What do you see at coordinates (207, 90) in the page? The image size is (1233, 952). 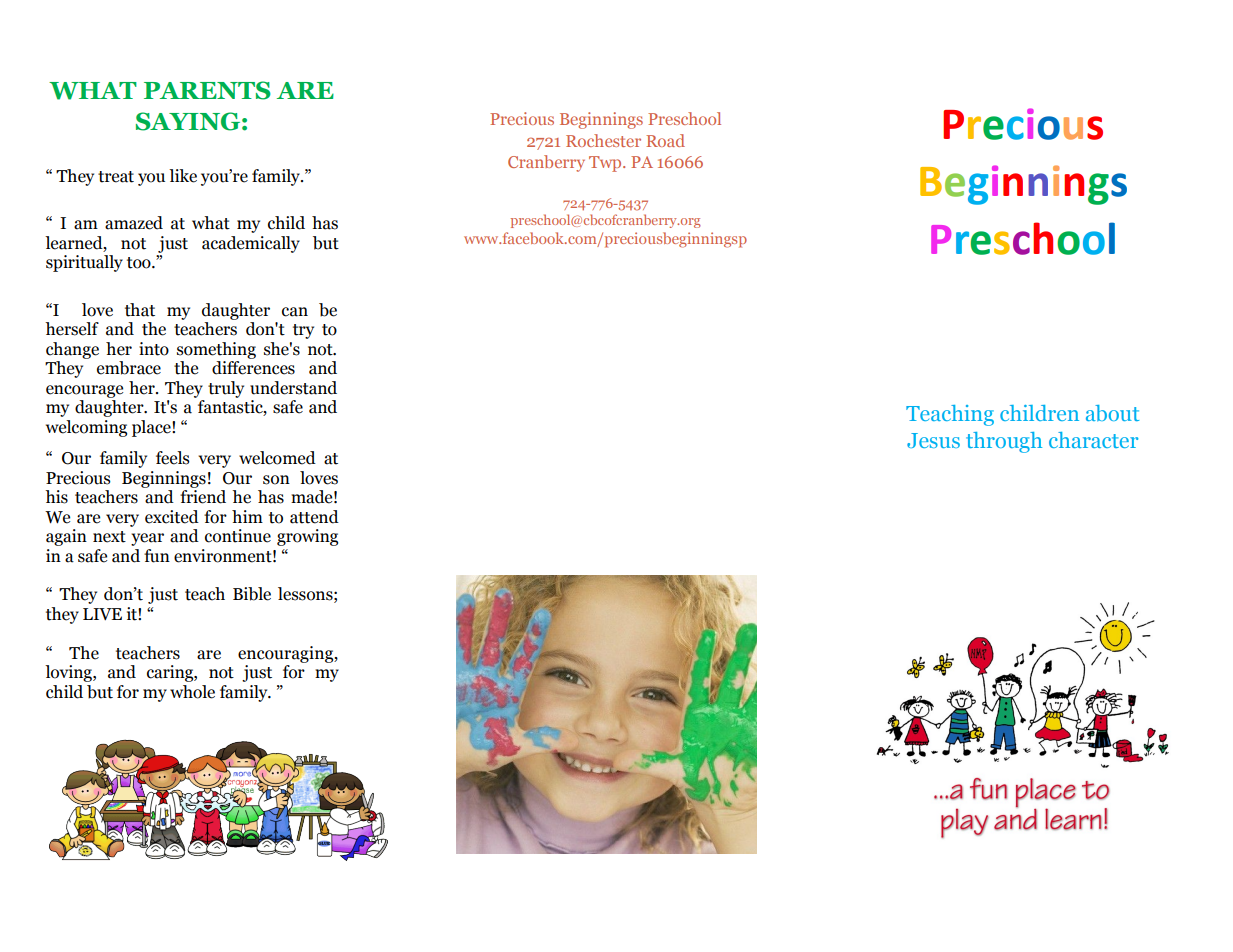 I see `PARENTS` at bounding box center [207, 90].
